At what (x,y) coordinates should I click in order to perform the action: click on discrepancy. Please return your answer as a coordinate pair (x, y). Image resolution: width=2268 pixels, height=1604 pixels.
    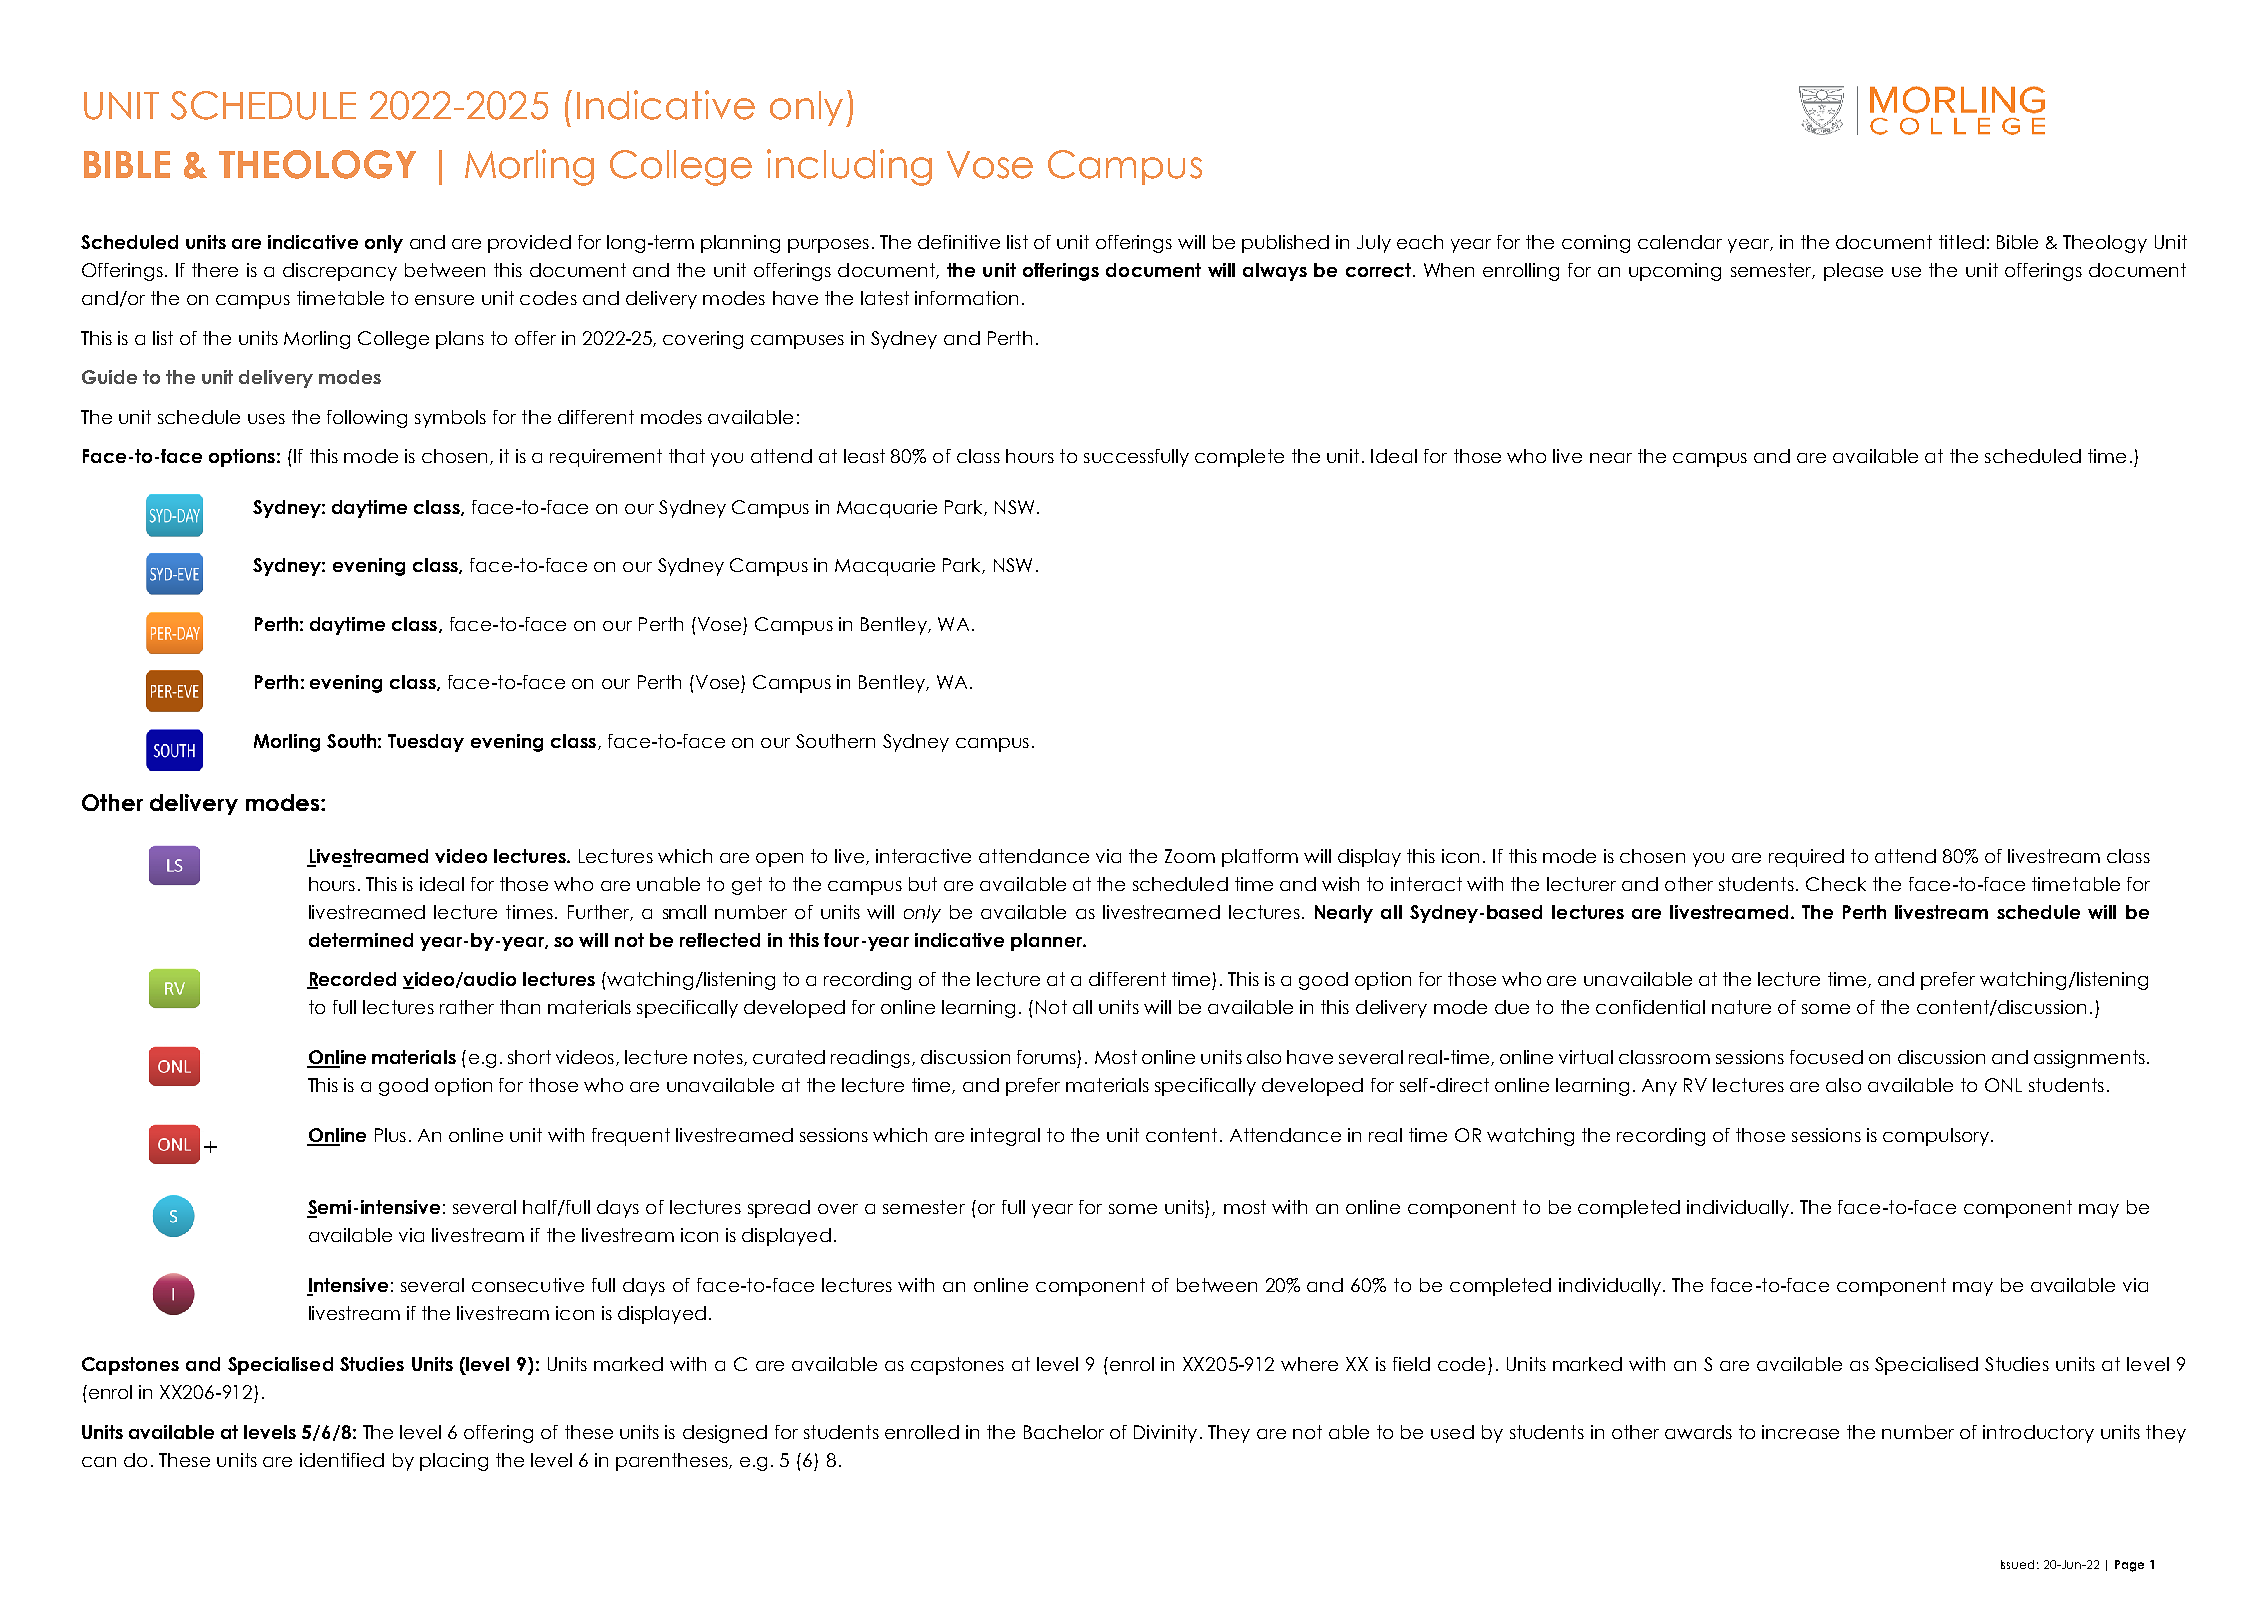
    Looking at the image, I should click on (340, 272).
